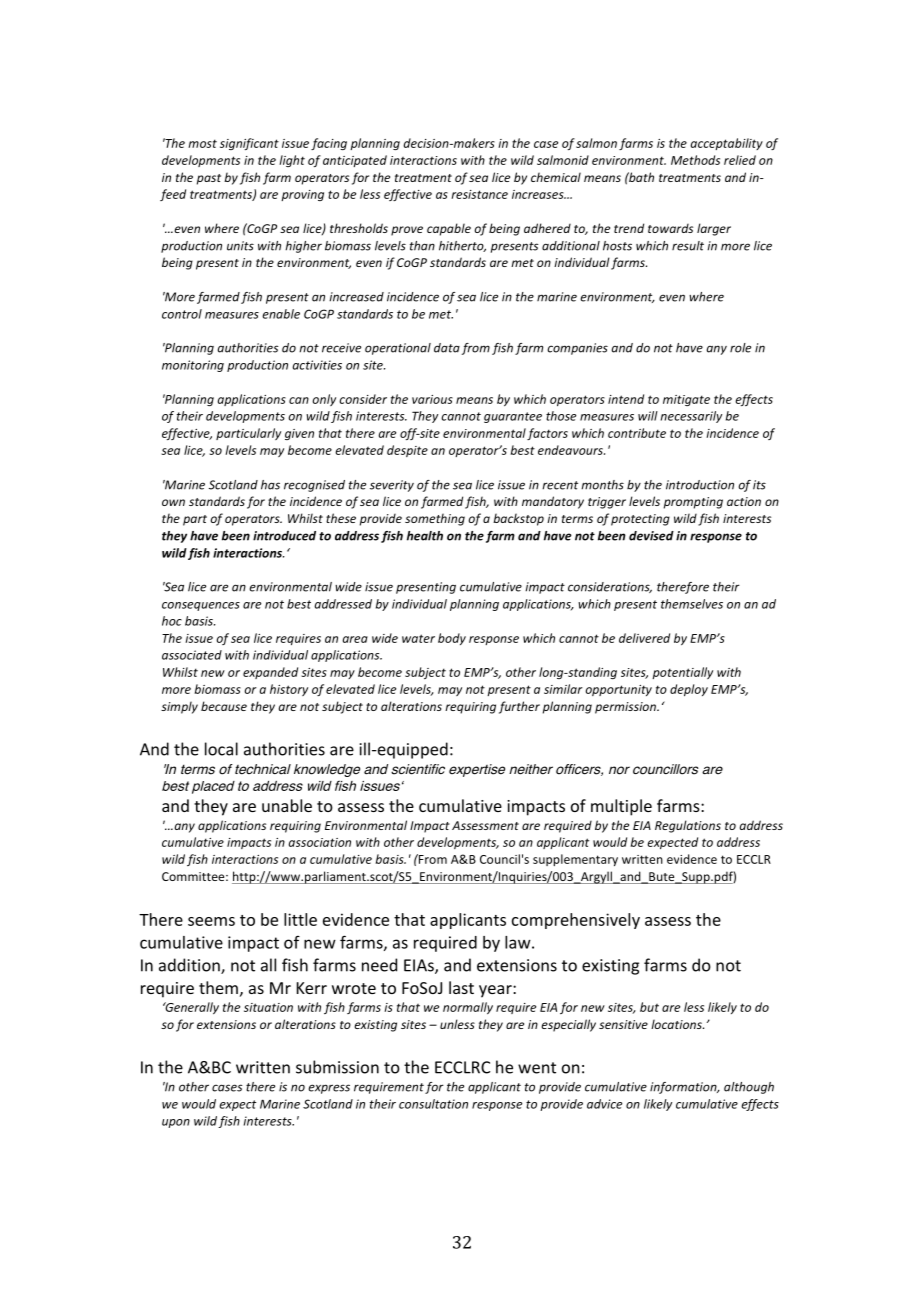 The image size is (924, 1308). What do you see at coordinates (176, 1123) in the screenshot?
I see `upon` at bounding box center [176, 1123].
